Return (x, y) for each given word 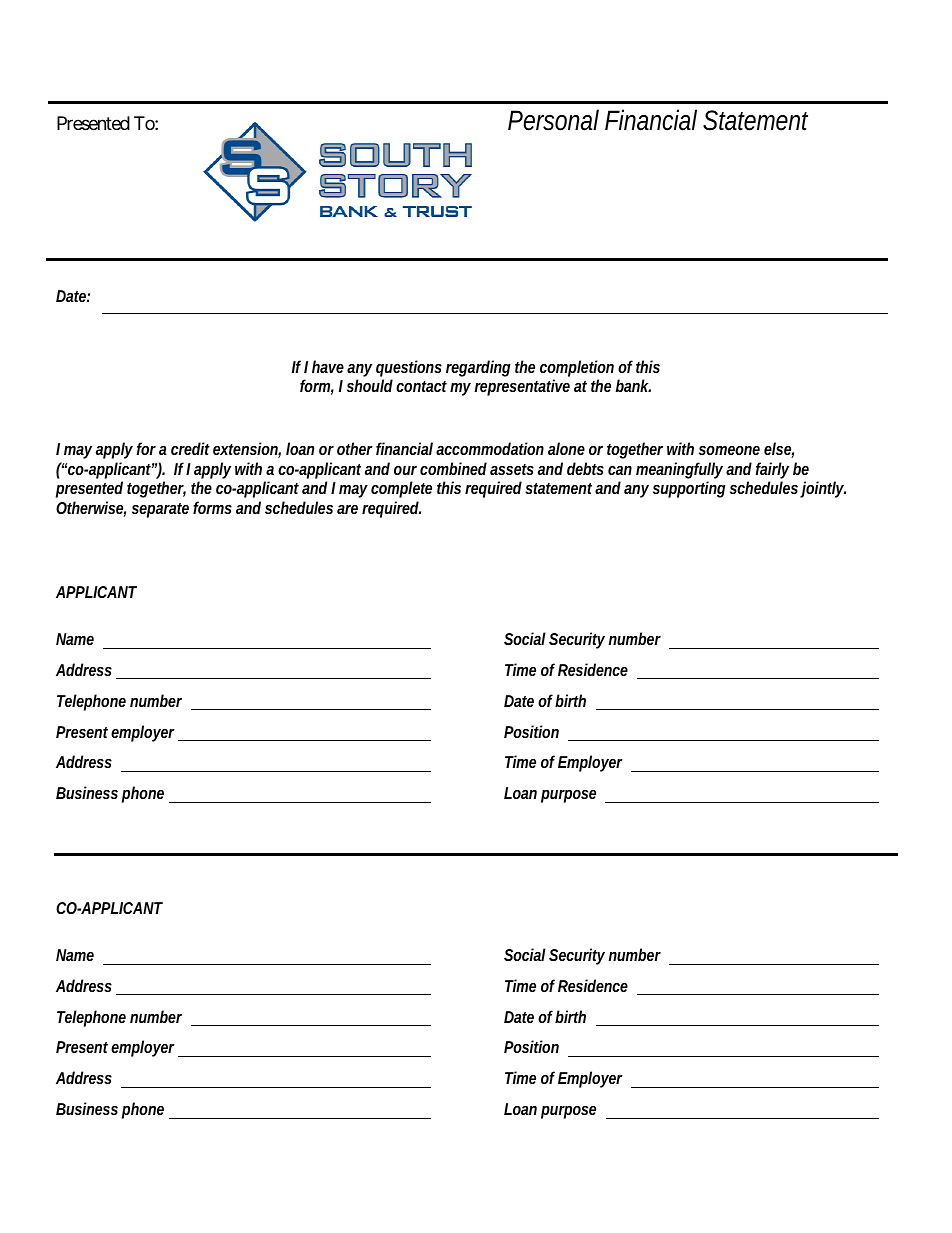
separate (160, 510)
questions (409, 370)
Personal (553, 120)
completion (577, 370)
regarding (478, 368)
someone (729, 450)
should (370, 385)
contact (421, 386)
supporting (689, 489)
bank (633, 385)
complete (401, 489)
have (328, 366)
